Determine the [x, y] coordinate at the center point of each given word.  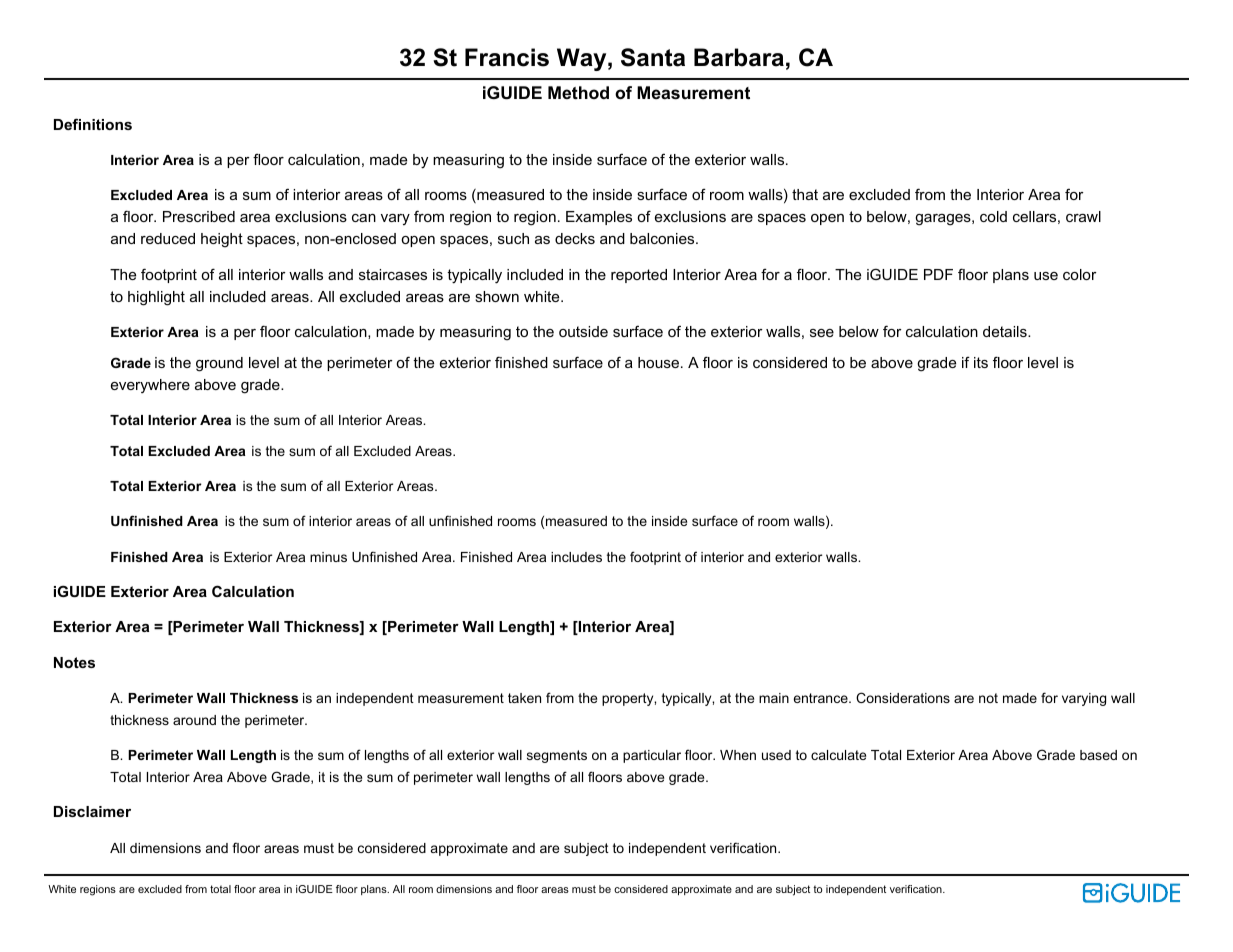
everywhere [150, 386]
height [222, 240]
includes [576, 557]
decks [575, 238]
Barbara [739, 57]
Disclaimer [92, 811]
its [981, 362]
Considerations [903, 697]
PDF [938, 274]
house [660, 362]
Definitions [93, 124]
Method [578, 92]
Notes [74, 662]
